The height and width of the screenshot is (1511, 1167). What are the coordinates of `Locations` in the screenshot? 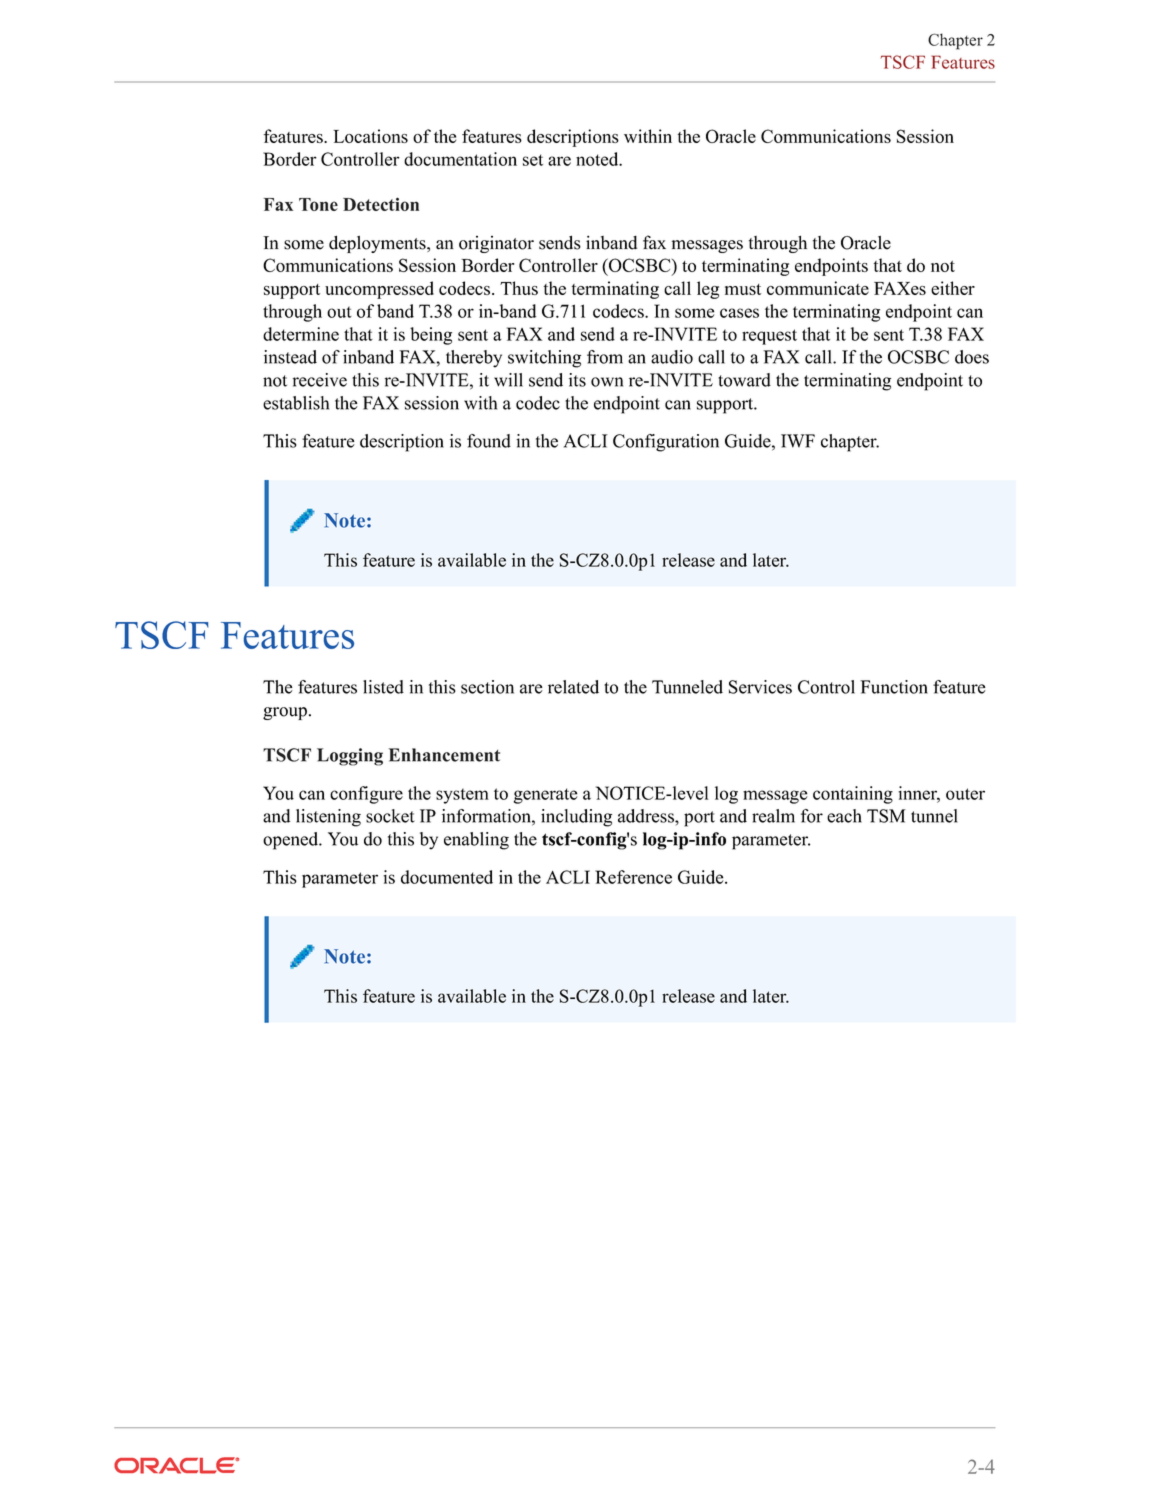 It's located at (370, 136).
